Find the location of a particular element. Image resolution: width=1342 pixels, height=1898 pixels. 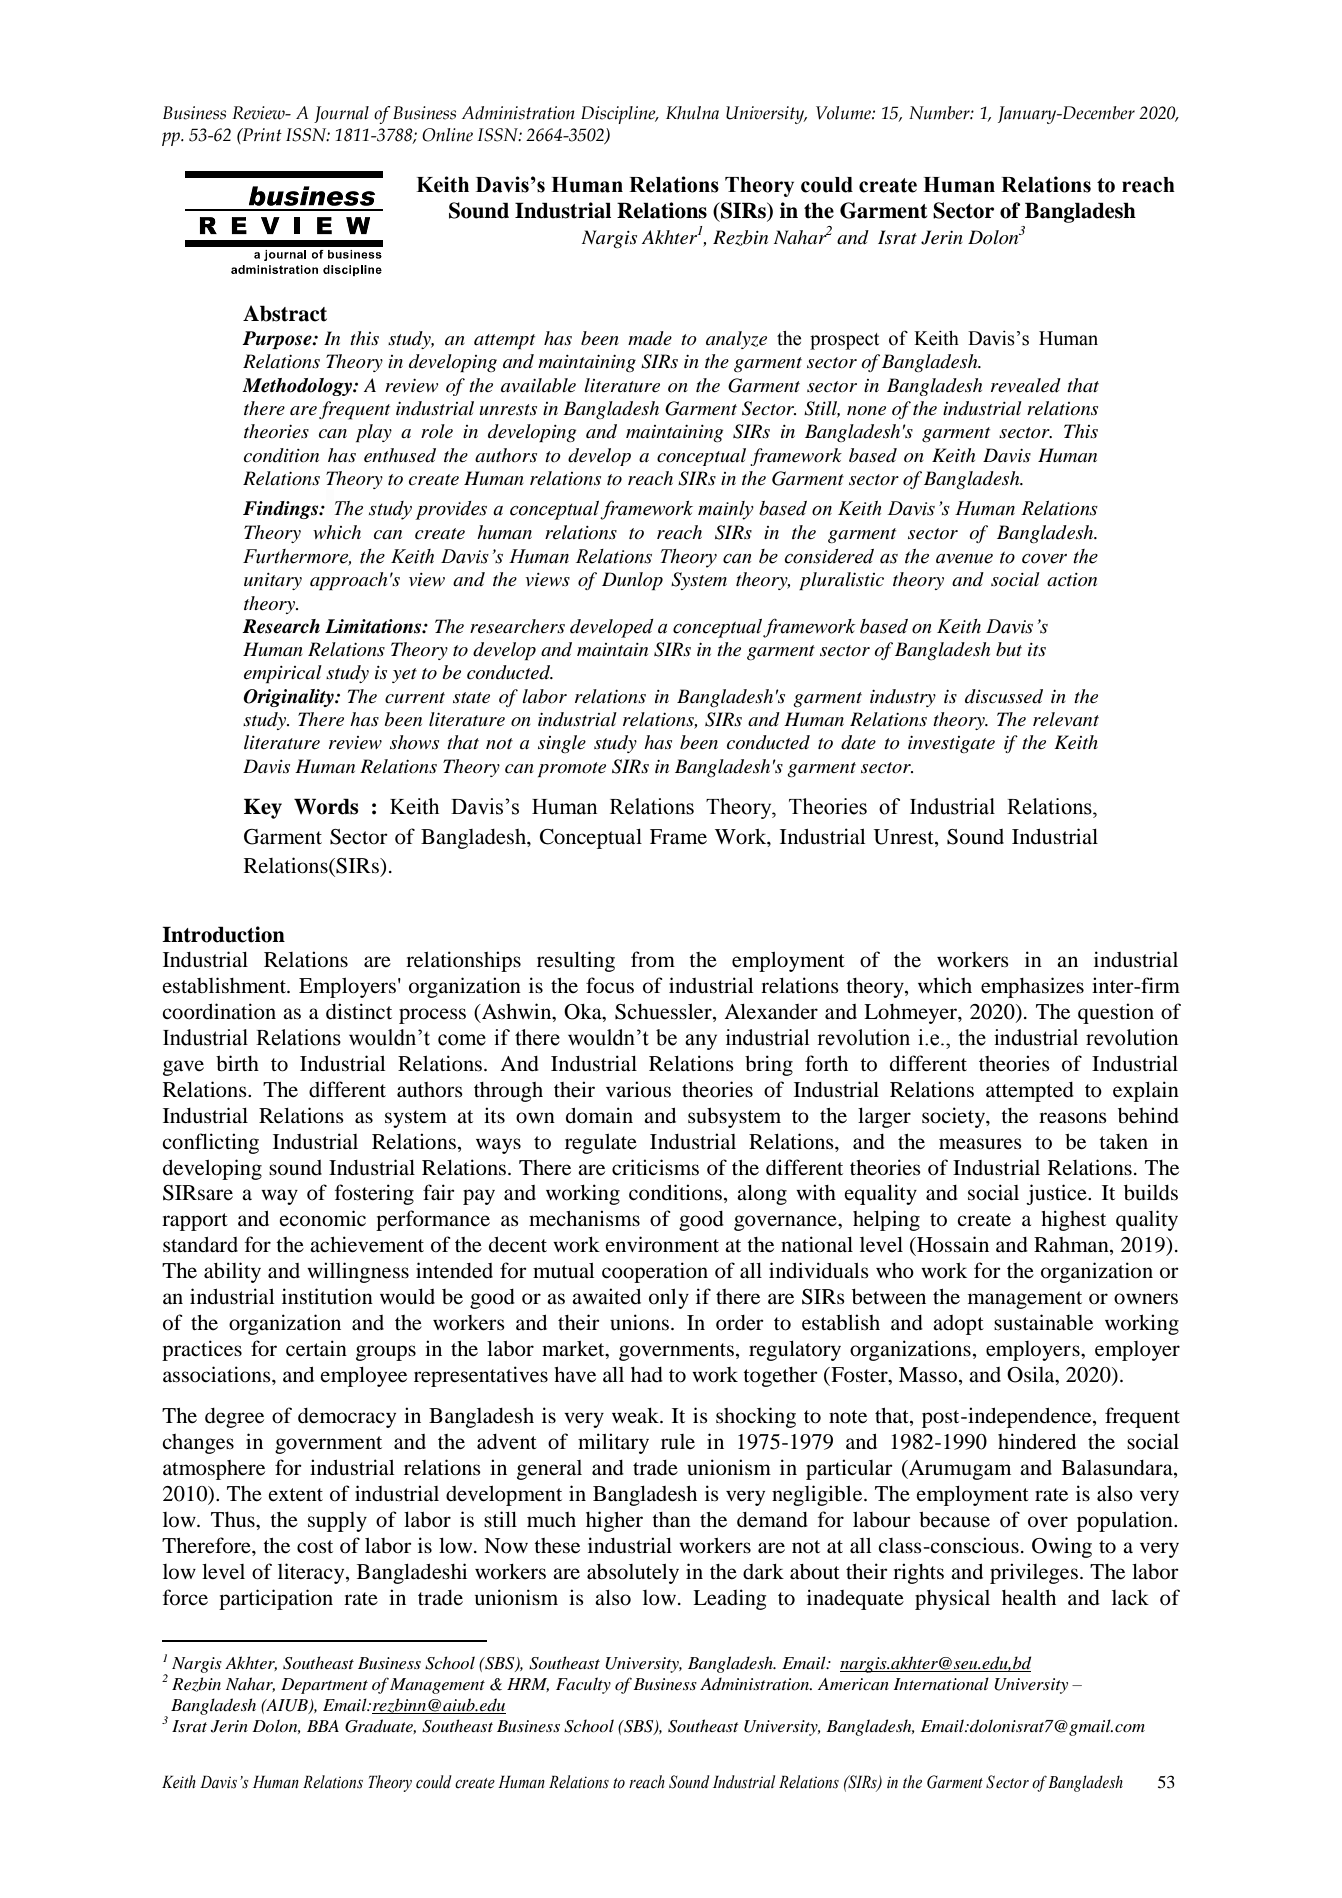

Journal is located at coordinates (341, 114).
